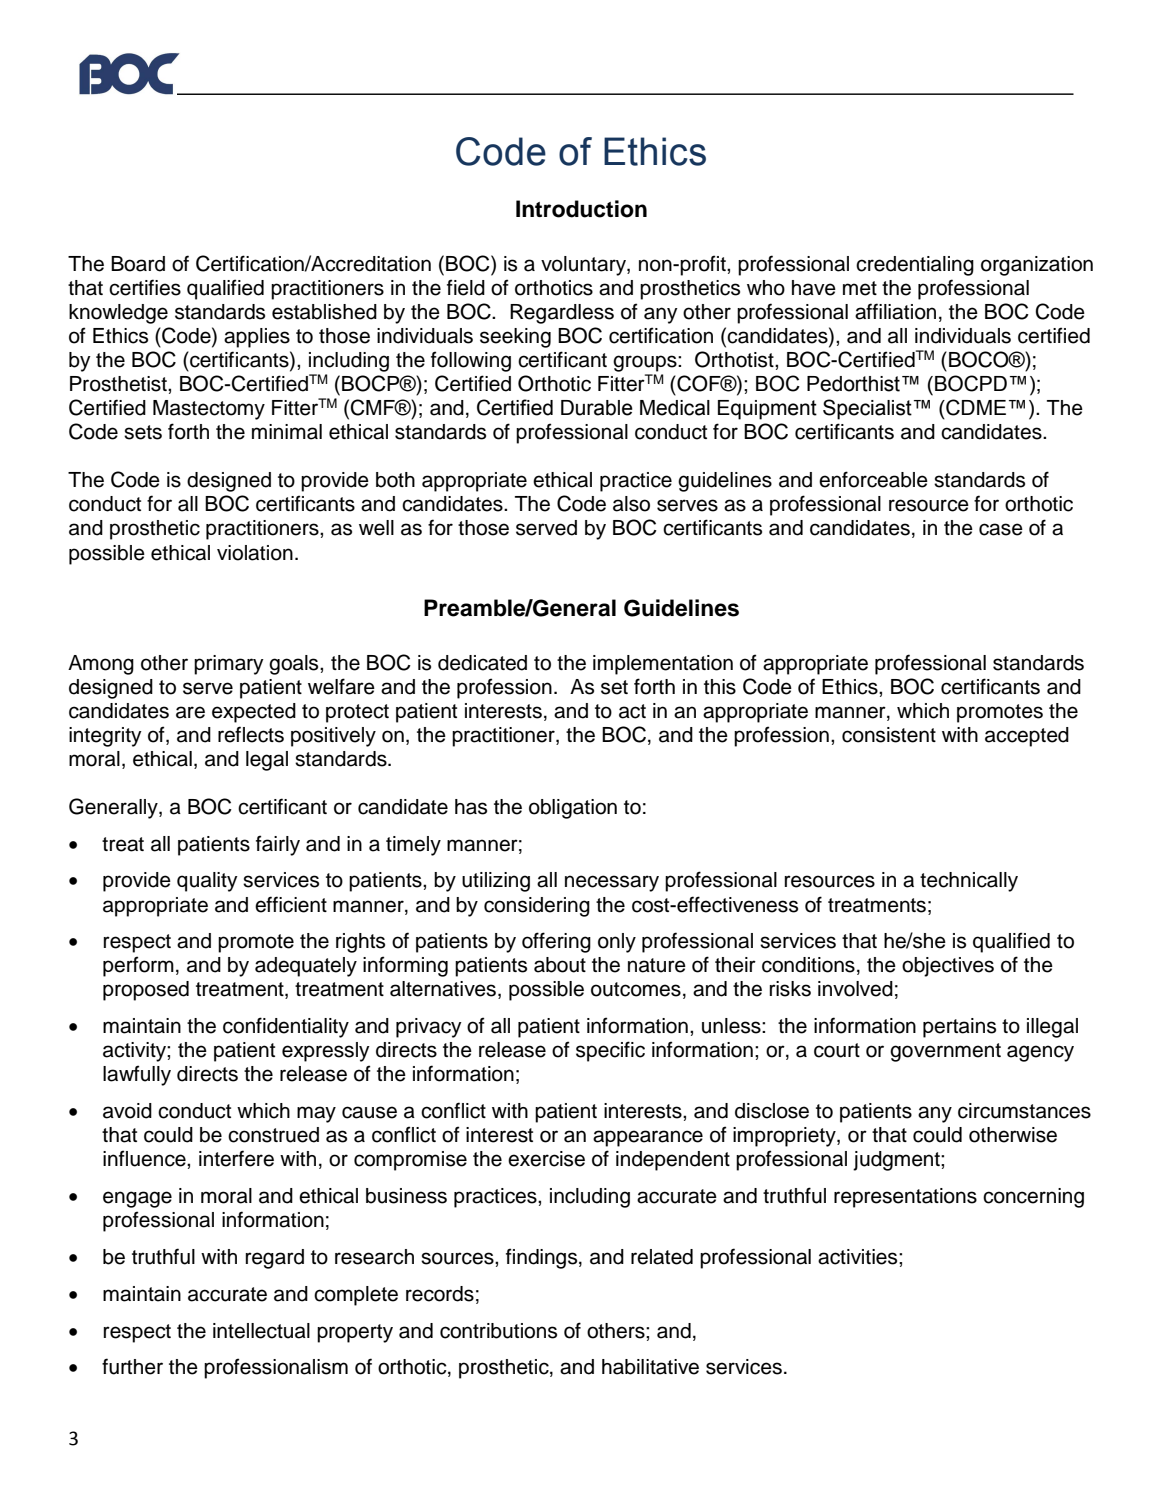  What do you see at coordinates (1001, 529) in the page?
I see `case` at bounding box center [1001, 529].
